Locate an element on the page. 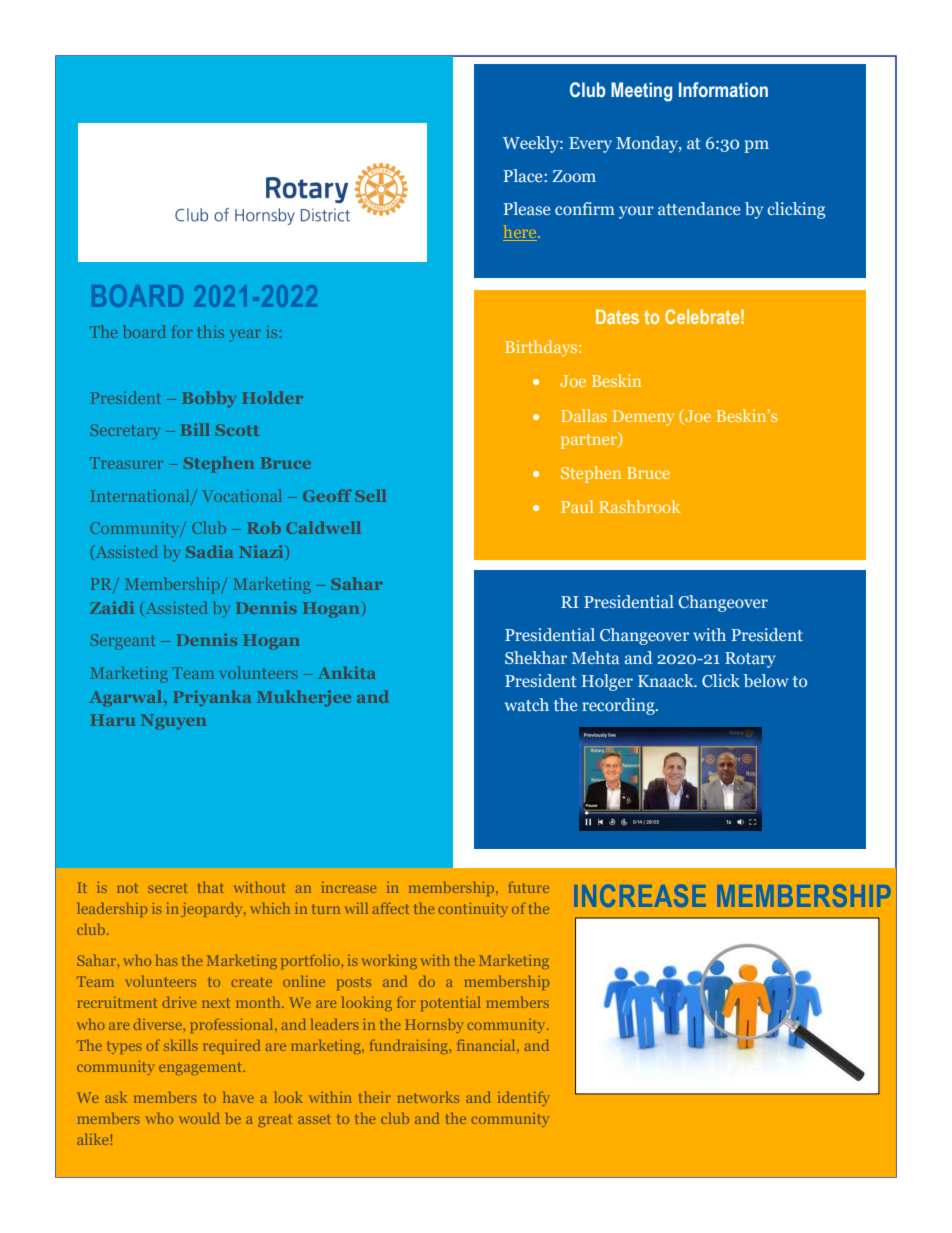 This page has height=1233, width=952. this is located at coordinates (211, 331).
